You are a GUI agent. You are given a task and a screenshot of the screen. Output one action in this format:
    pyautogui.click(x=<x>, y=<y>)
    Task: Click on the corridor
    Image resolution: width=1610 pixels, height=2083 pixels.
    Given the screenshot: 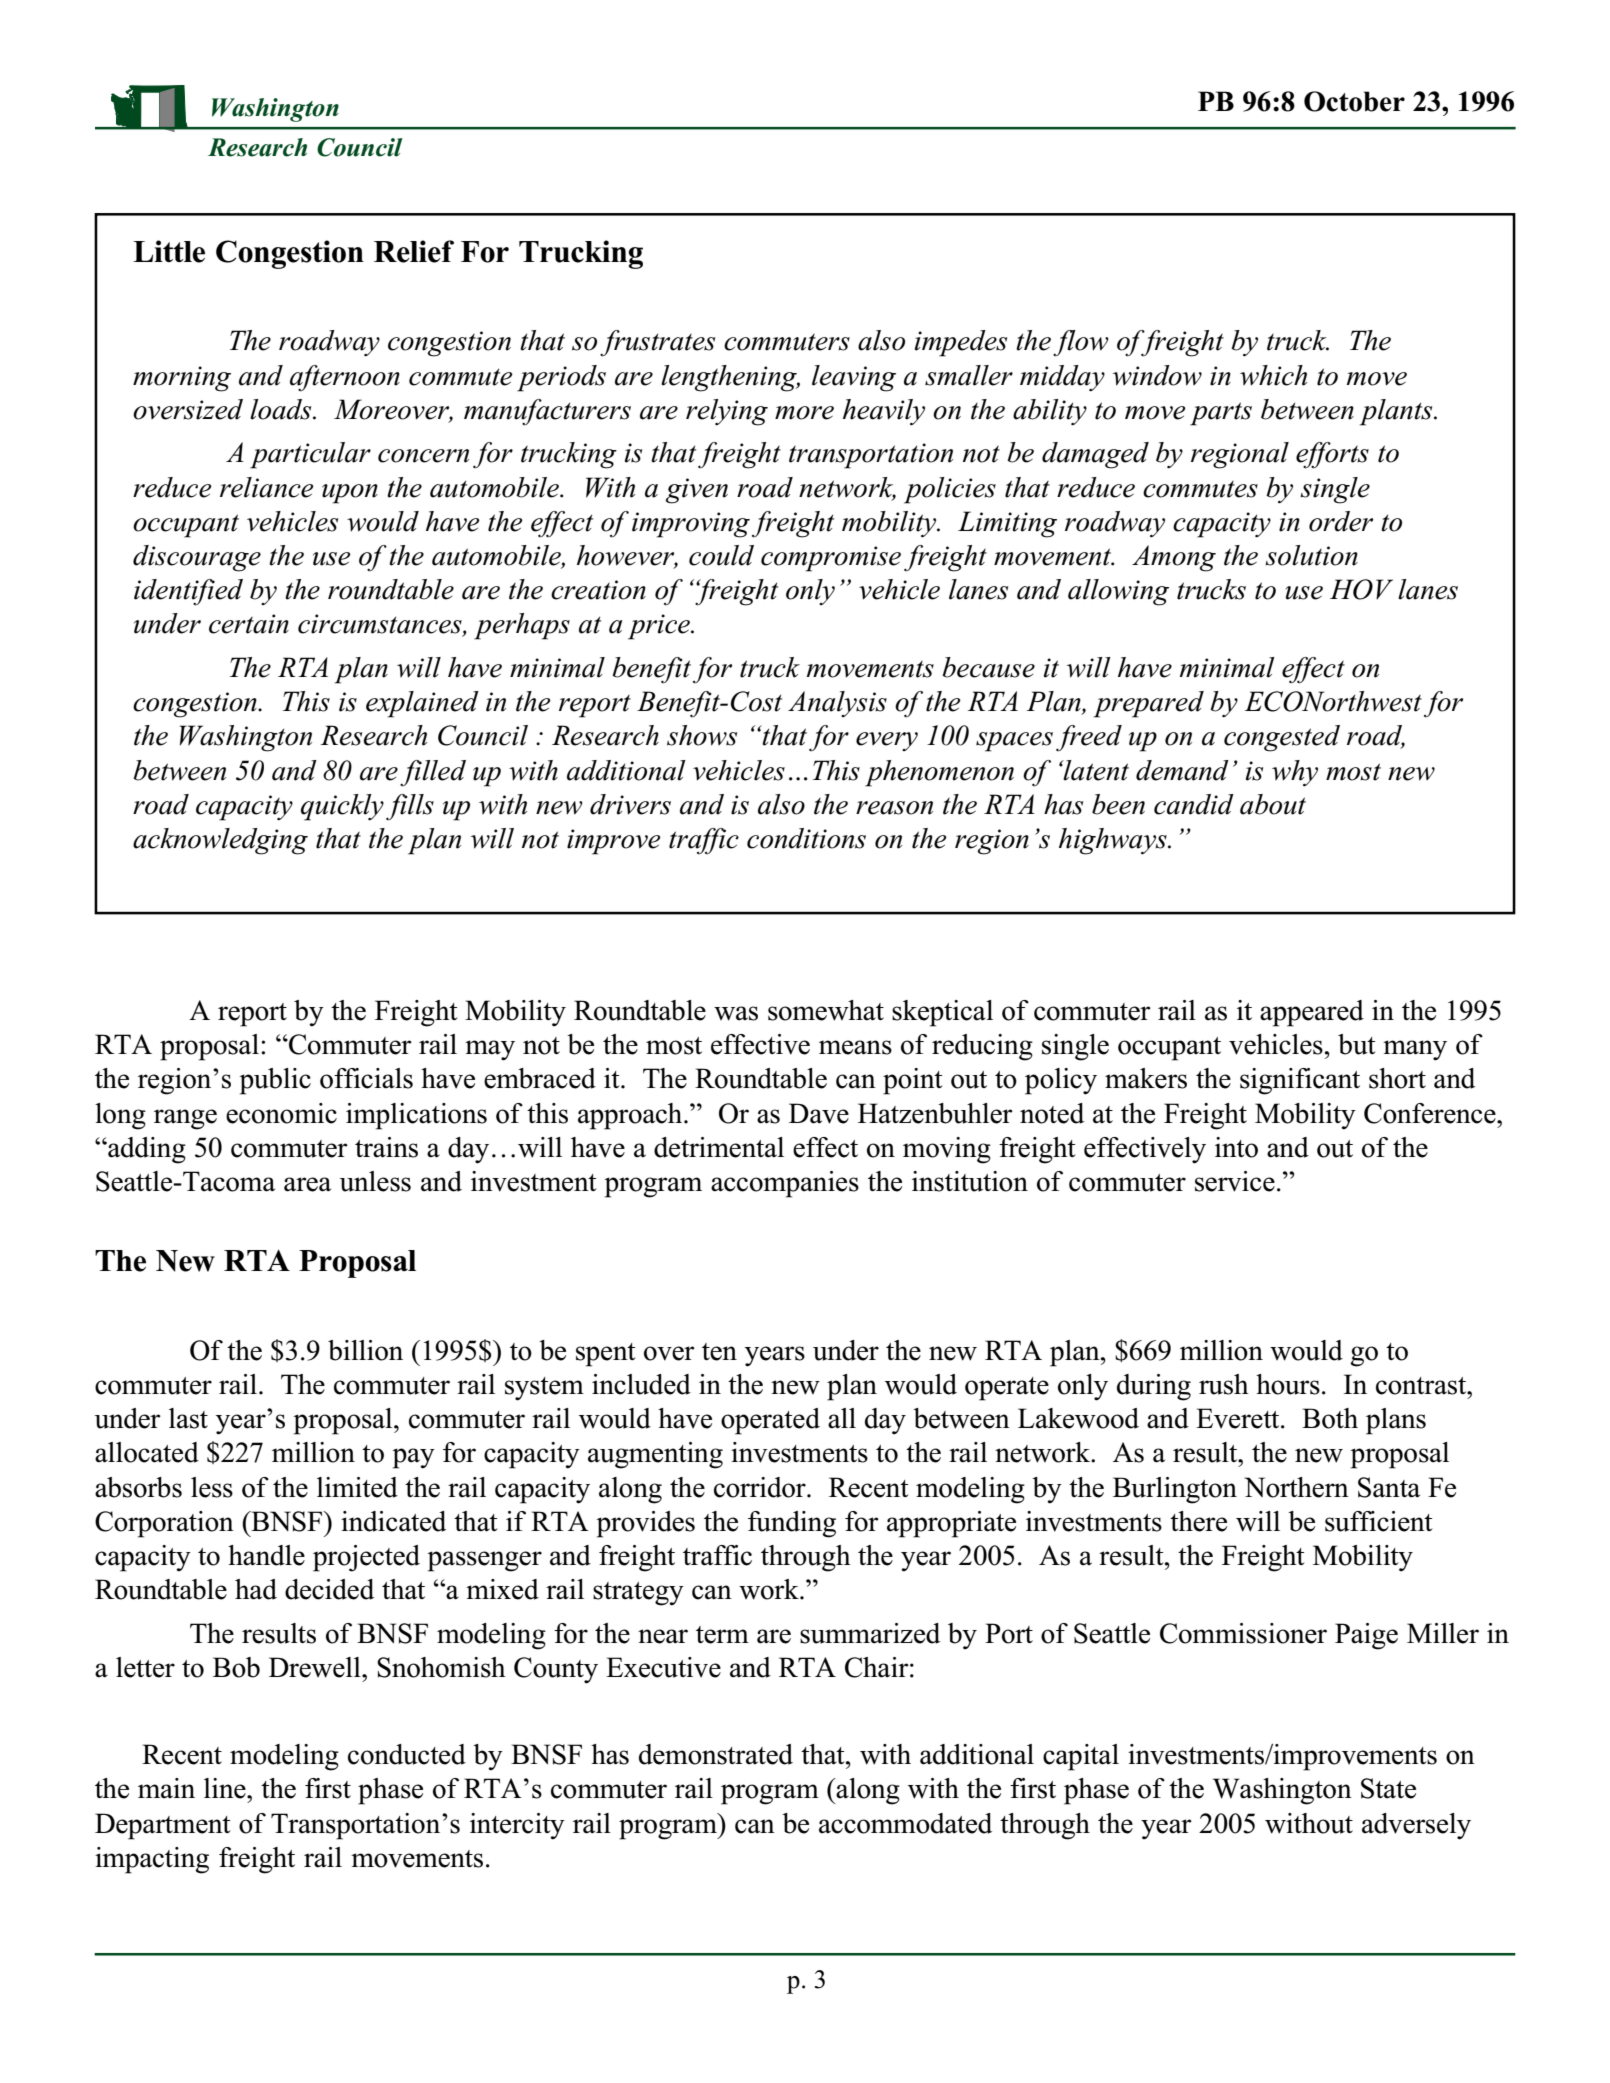 What is the action you would take?
    pyautogui.click(x=761, y=1487)
